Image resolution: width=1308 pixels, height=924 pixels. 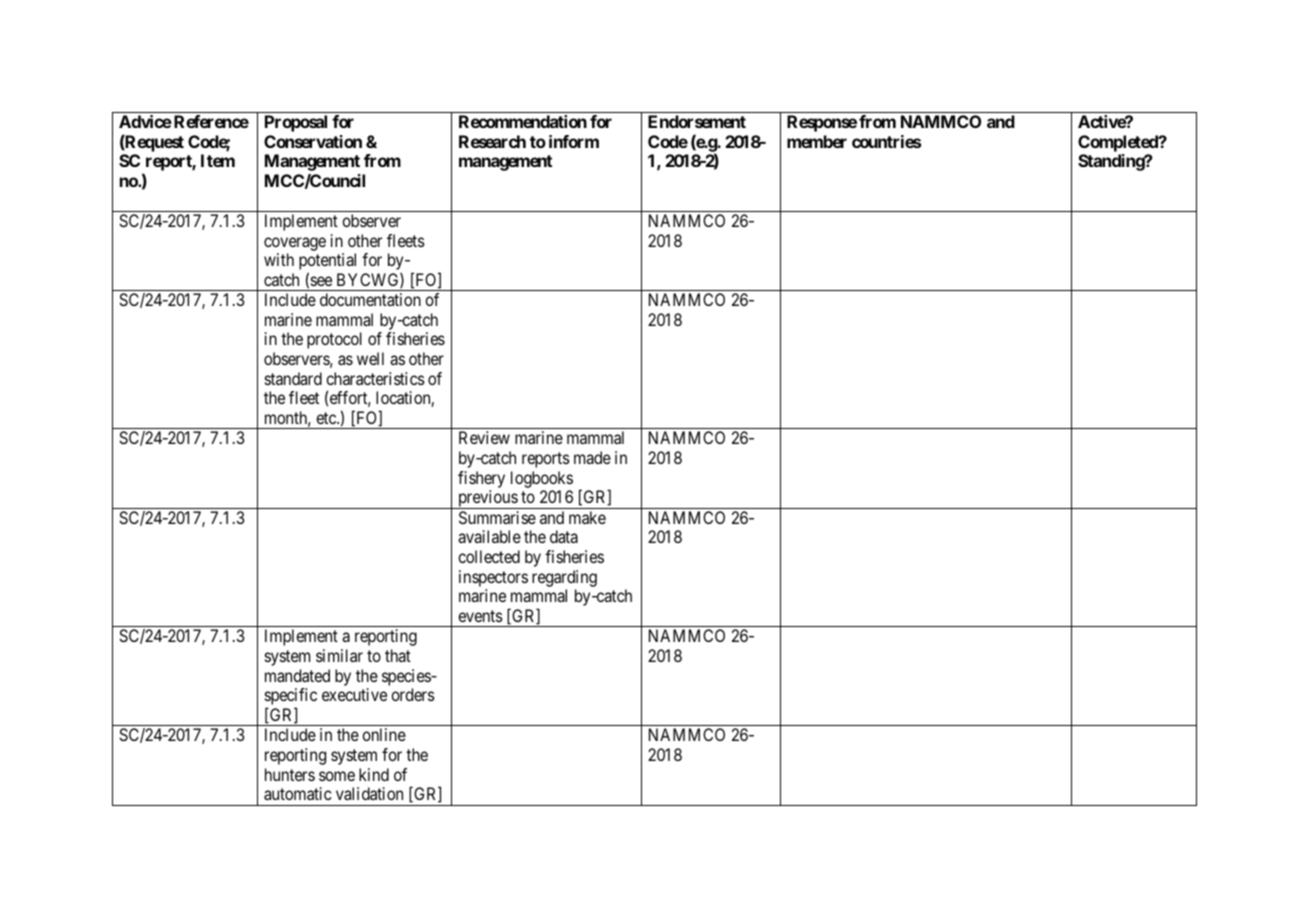 I want to click on make, so click(x=587, y=517).
